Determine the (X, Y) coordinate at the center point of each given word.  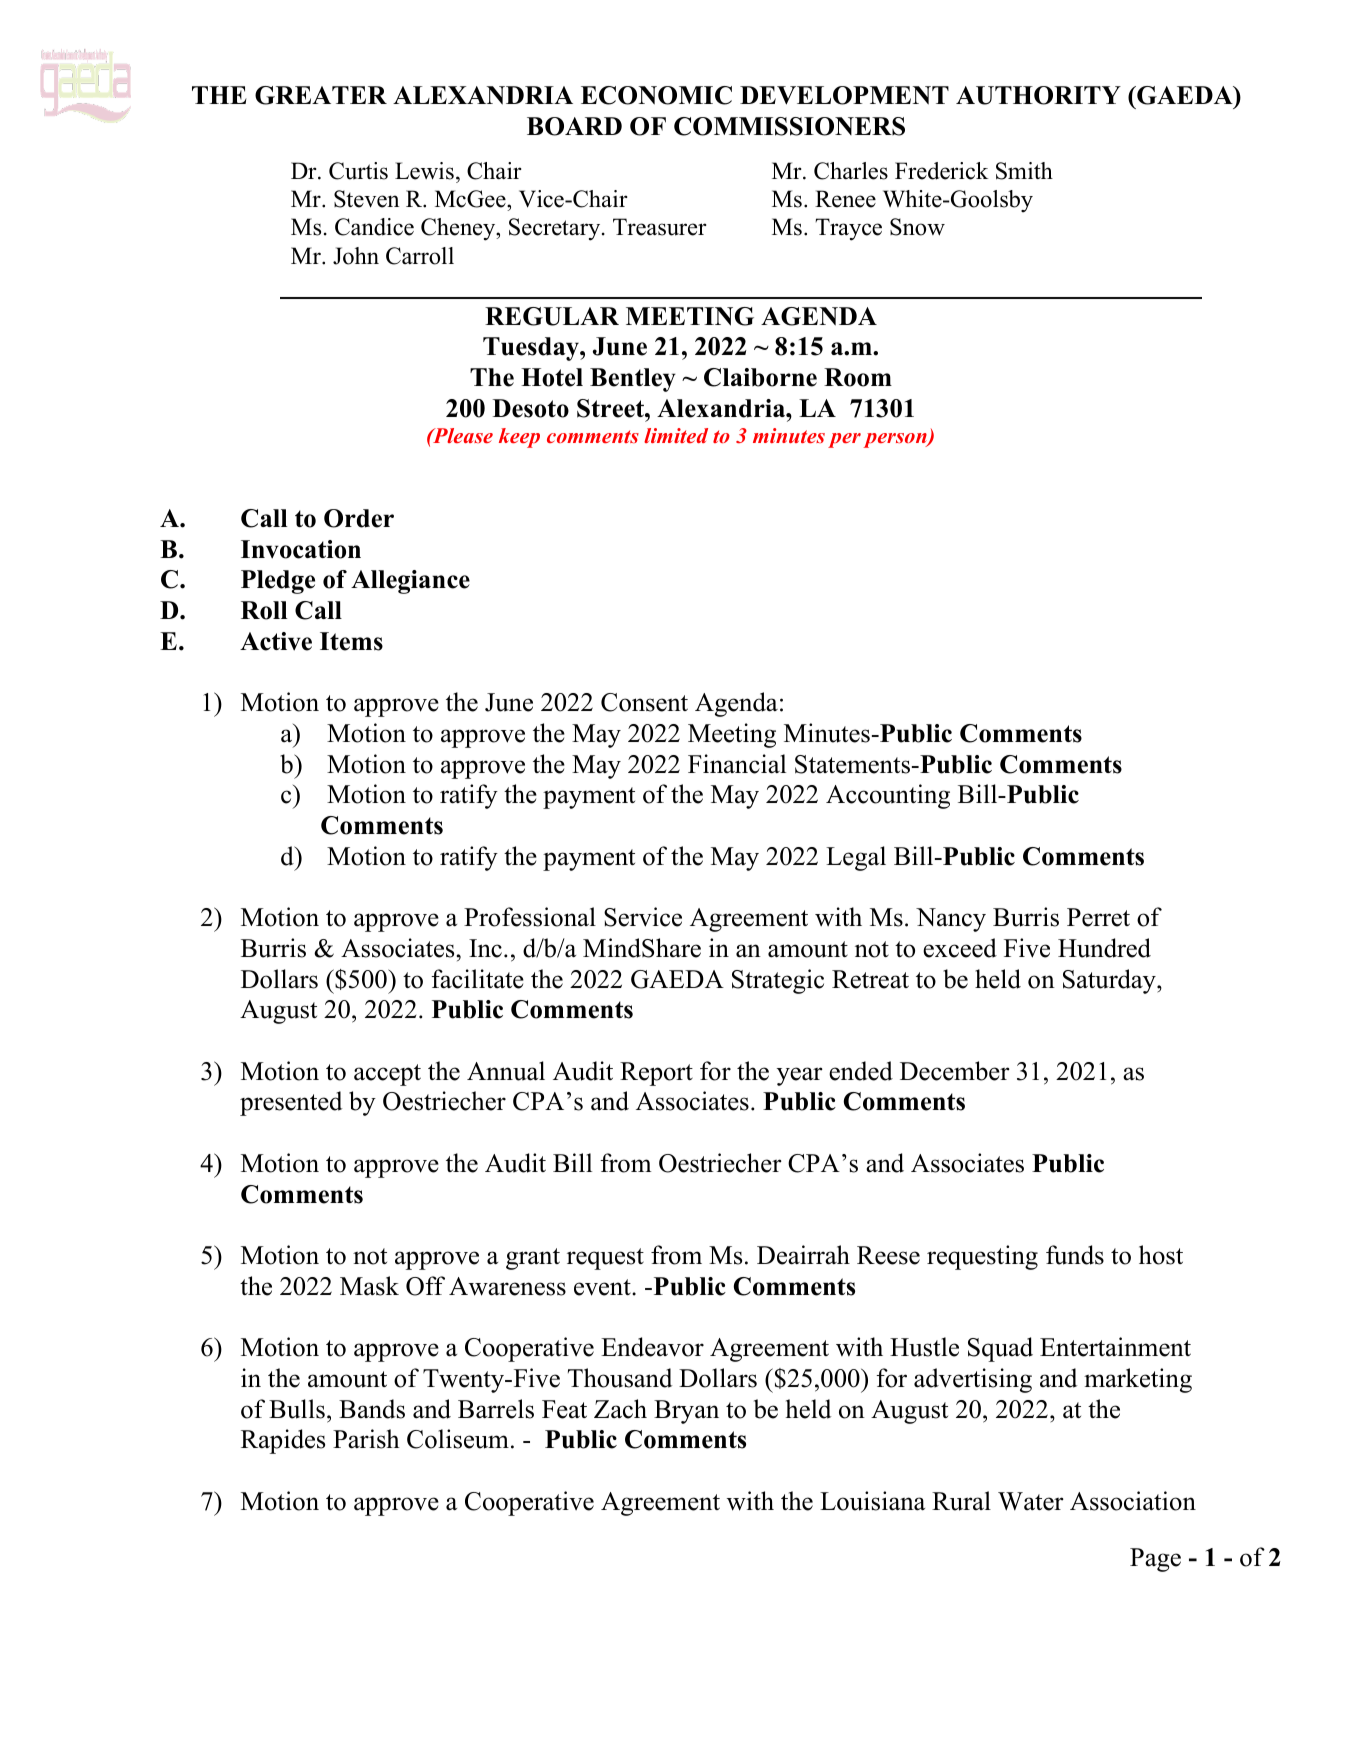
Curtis (358, 171)
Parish (366, 1439)
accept (387, 1075)
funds (1075, 1255)
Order (359, 518)
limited (676, 435)
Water (1031, 1501)
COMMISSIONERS (789, 126)
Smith (1024, 171)
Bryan (686, 1412)
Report (656, 1074)
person (896, 440)
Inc (485, 948)
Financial (737, 764)
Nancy (951, 920)
